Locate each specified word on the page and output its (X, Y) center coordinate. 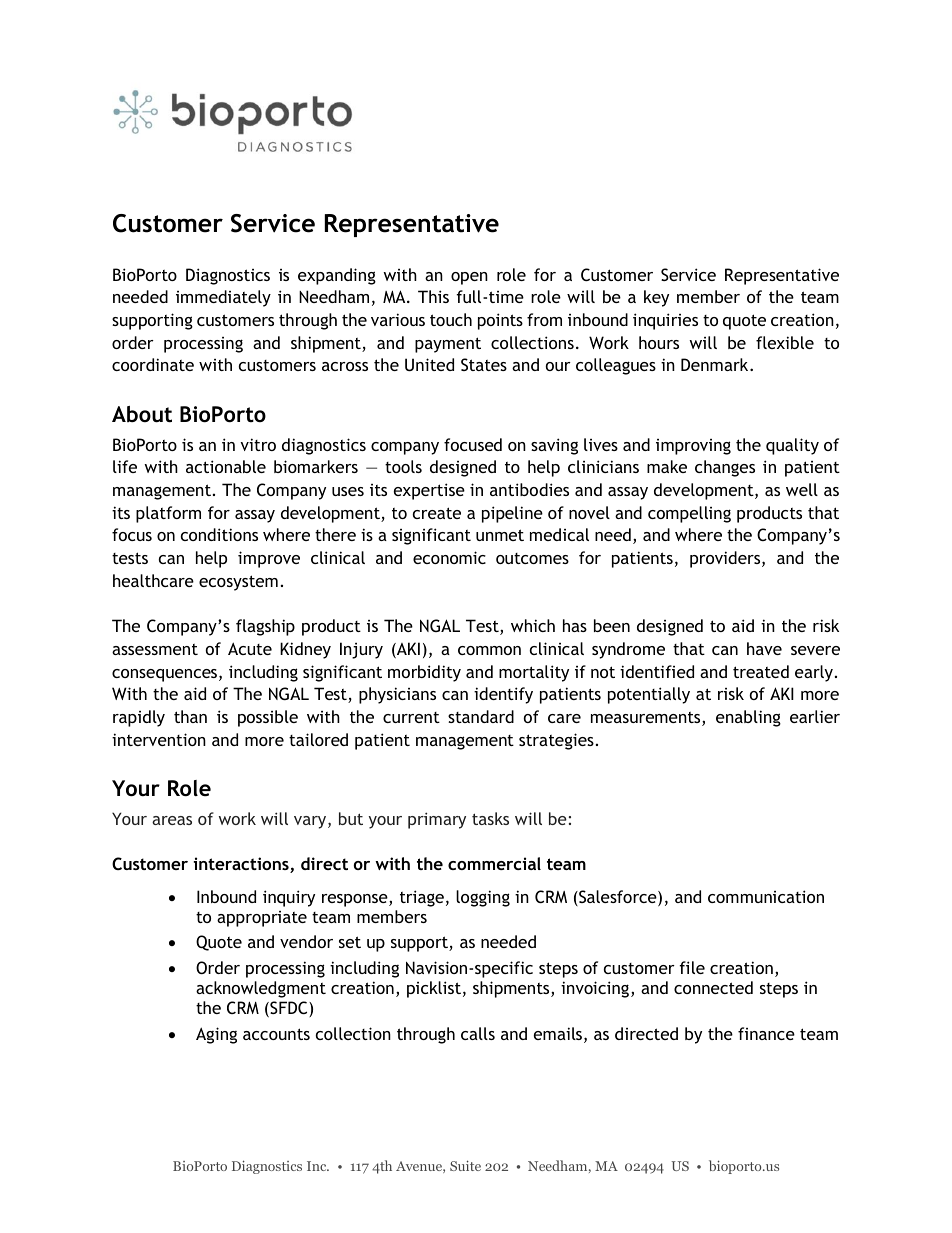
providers (726, 559)
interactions (242, 865)
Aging (216, 1035)
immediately (223, 298)
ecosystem (238, 583)
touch (451, 319)
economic (449, 557)
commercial (494, 863)
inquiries (665, 321)
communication (766, 896)
